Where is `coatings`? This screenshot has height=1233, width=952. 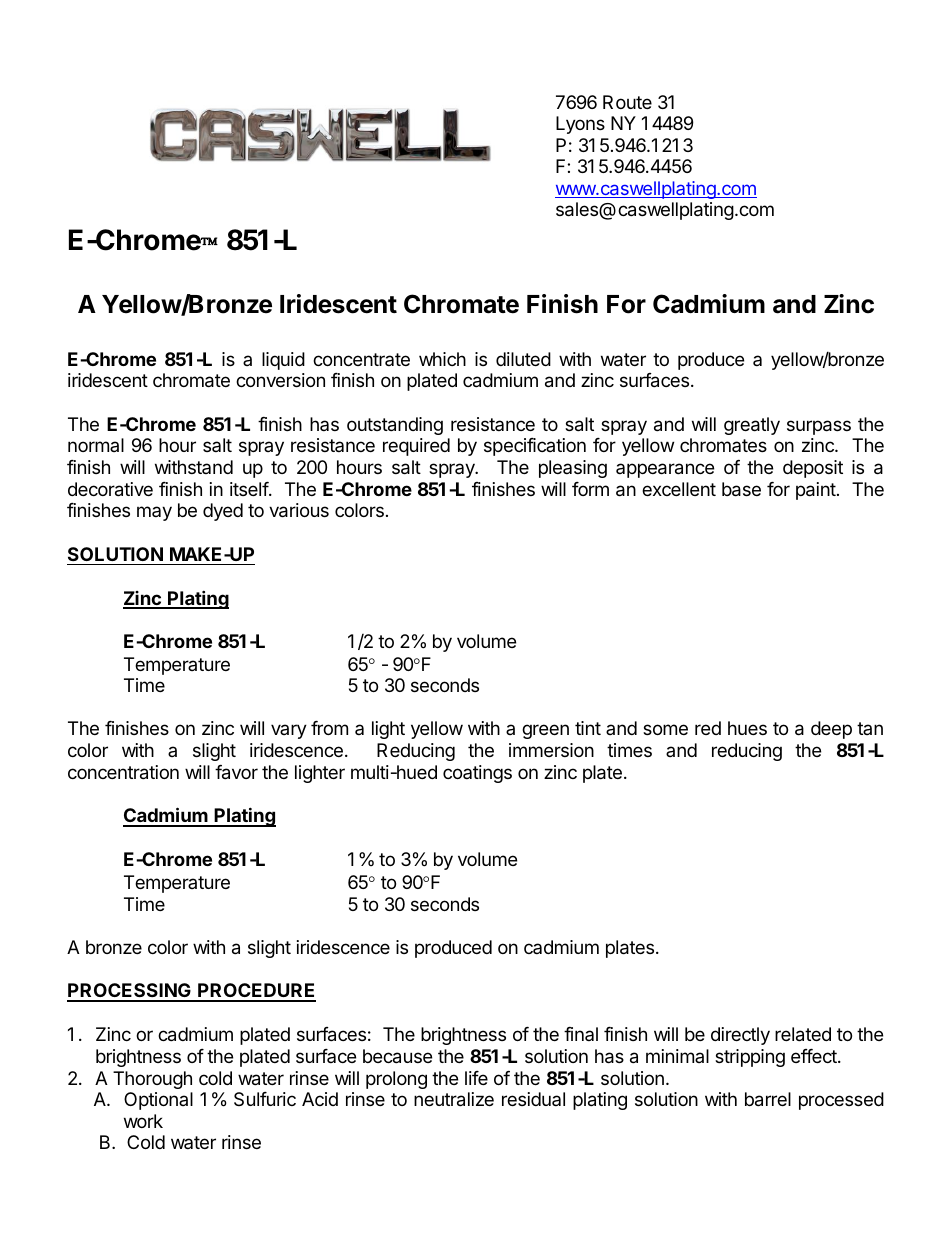
coatings is located at coordinates (477, 774).
